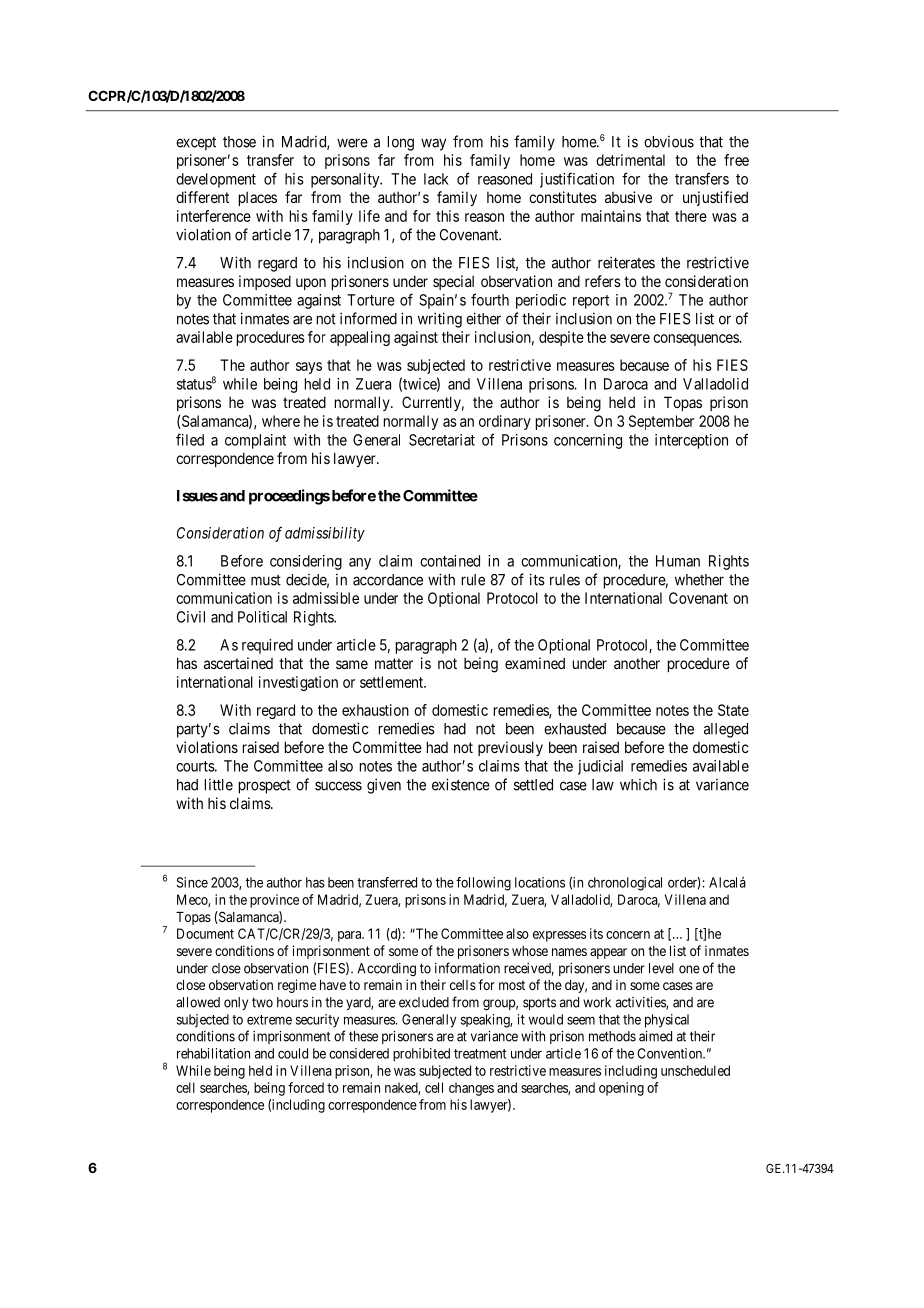 The image size is (924, 1308). What do you see at coordinates (255, 441) in the screenshot?
I see `complaint` at bounding box center [255, 441].
